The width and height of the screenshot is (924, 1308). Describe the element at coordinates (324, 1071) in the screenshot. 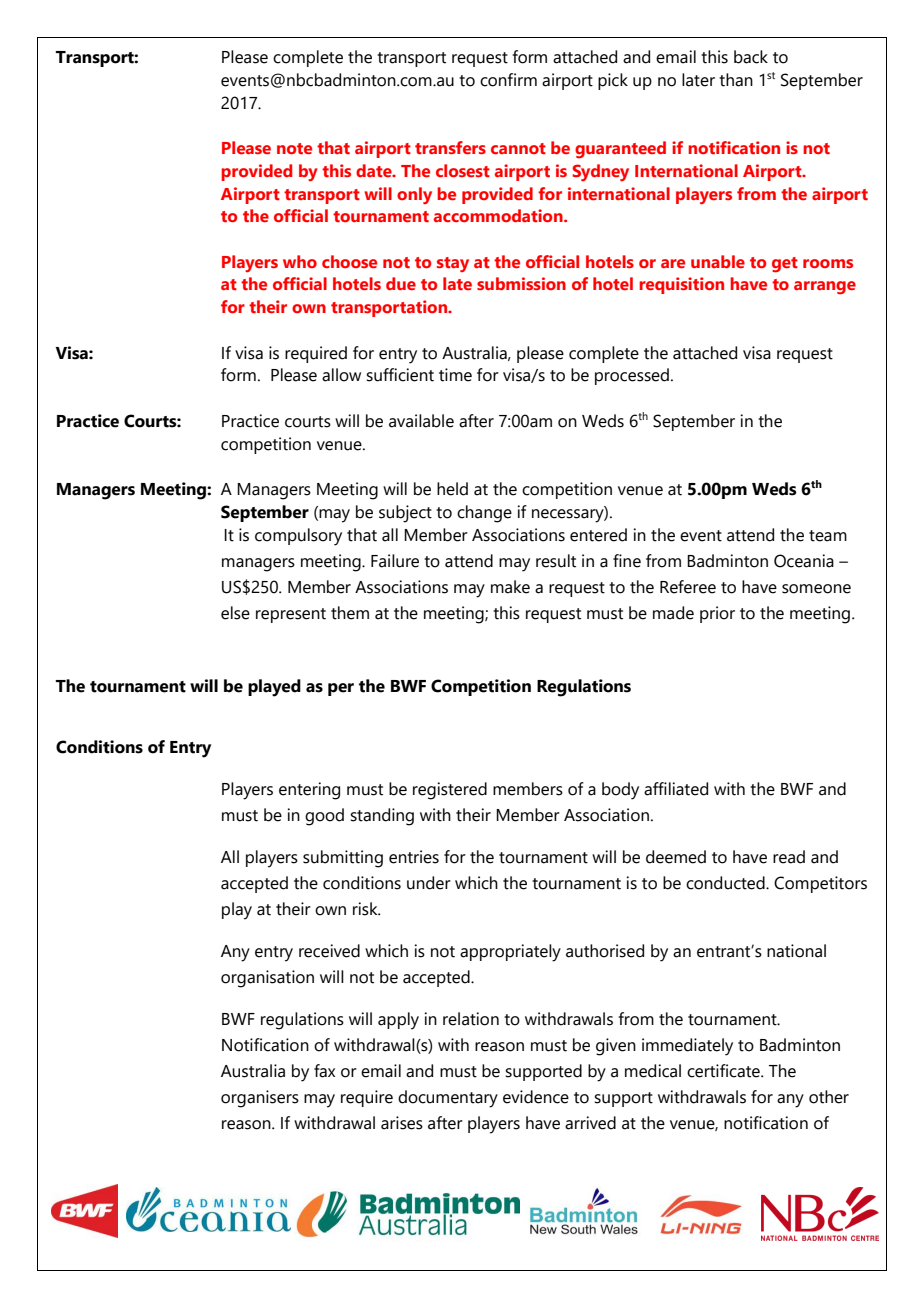

I see `fax` at that location.
